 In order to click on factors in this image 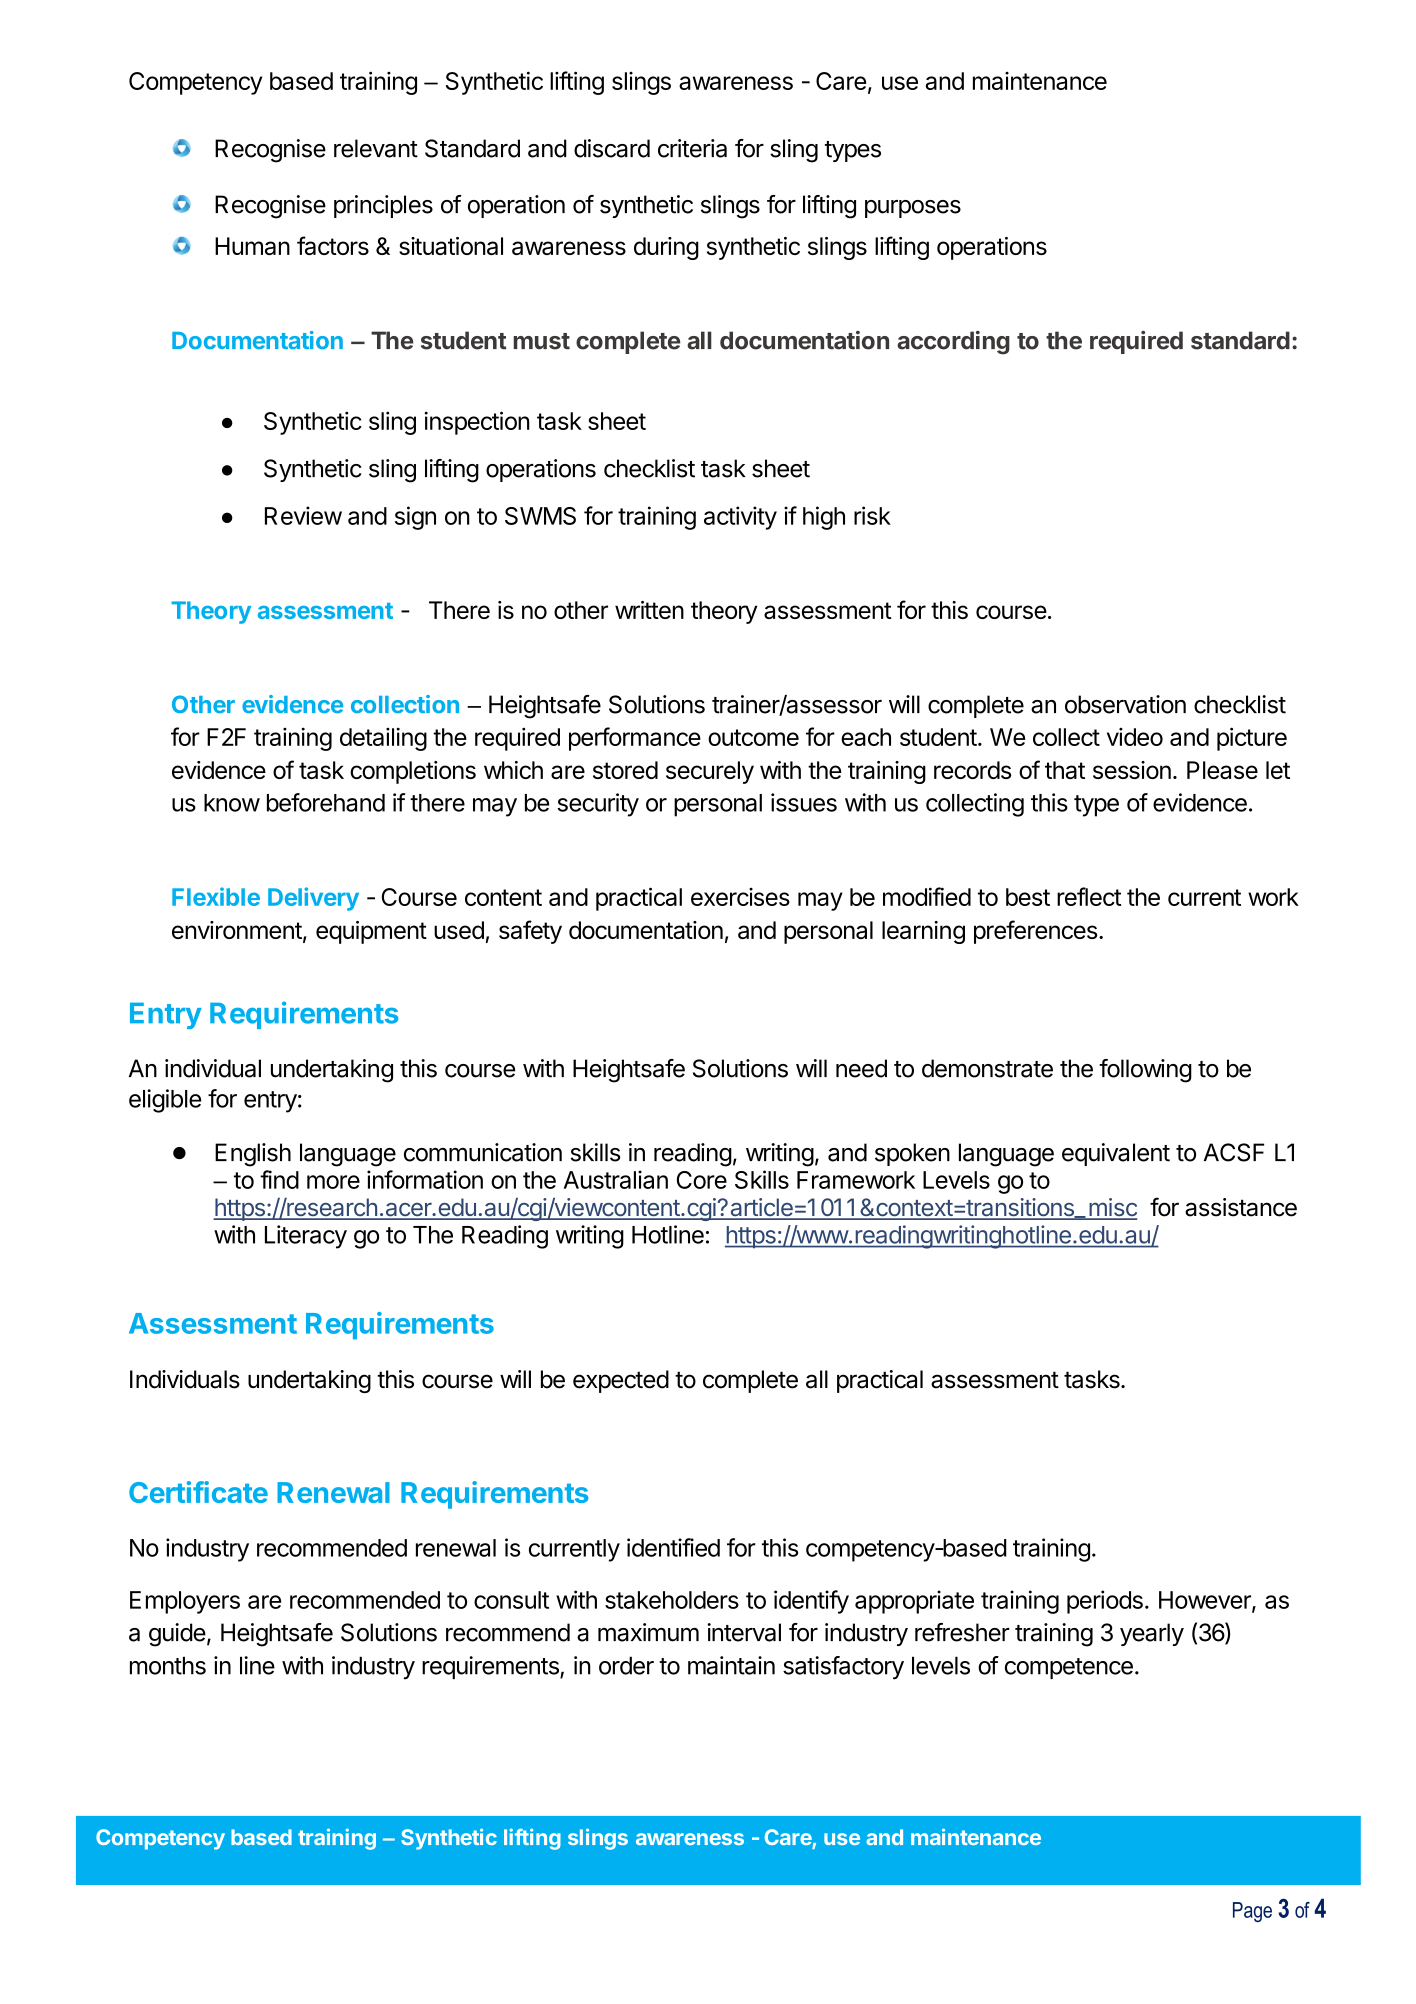, I will do `click(333, 245)`.
